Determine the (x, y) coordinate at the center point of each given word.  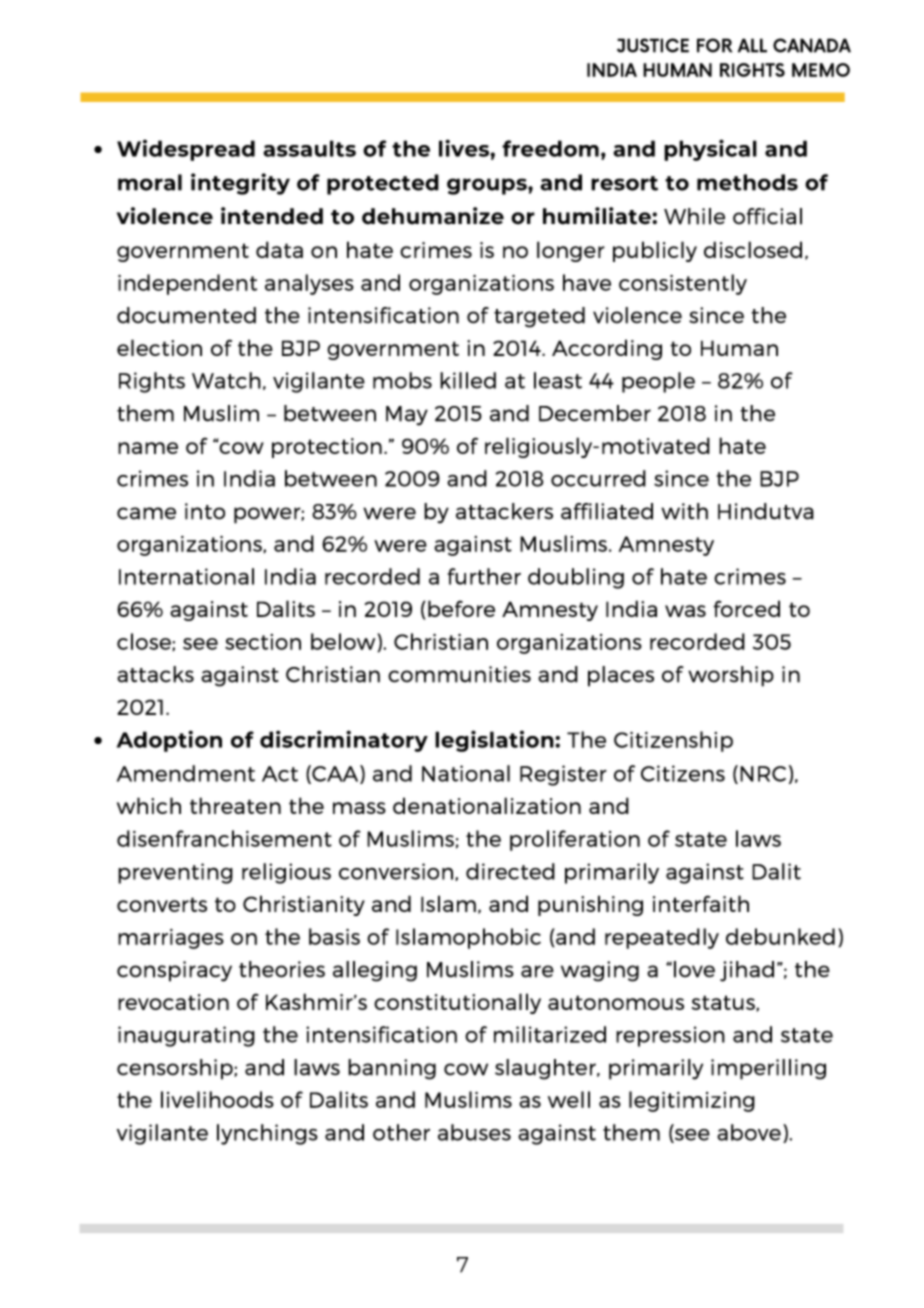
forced (746, 608)
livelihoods (217, 1099)
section (263, 642)
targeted (539, 317)
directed (510, 871)
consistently (683, 284)
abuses (474, 1132)
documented (186, 315)
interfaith (701, 903)
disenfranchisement (224, 838)
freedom (550, 148)
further (484, 576)
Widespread (186, 150)
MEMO (821, 70)
